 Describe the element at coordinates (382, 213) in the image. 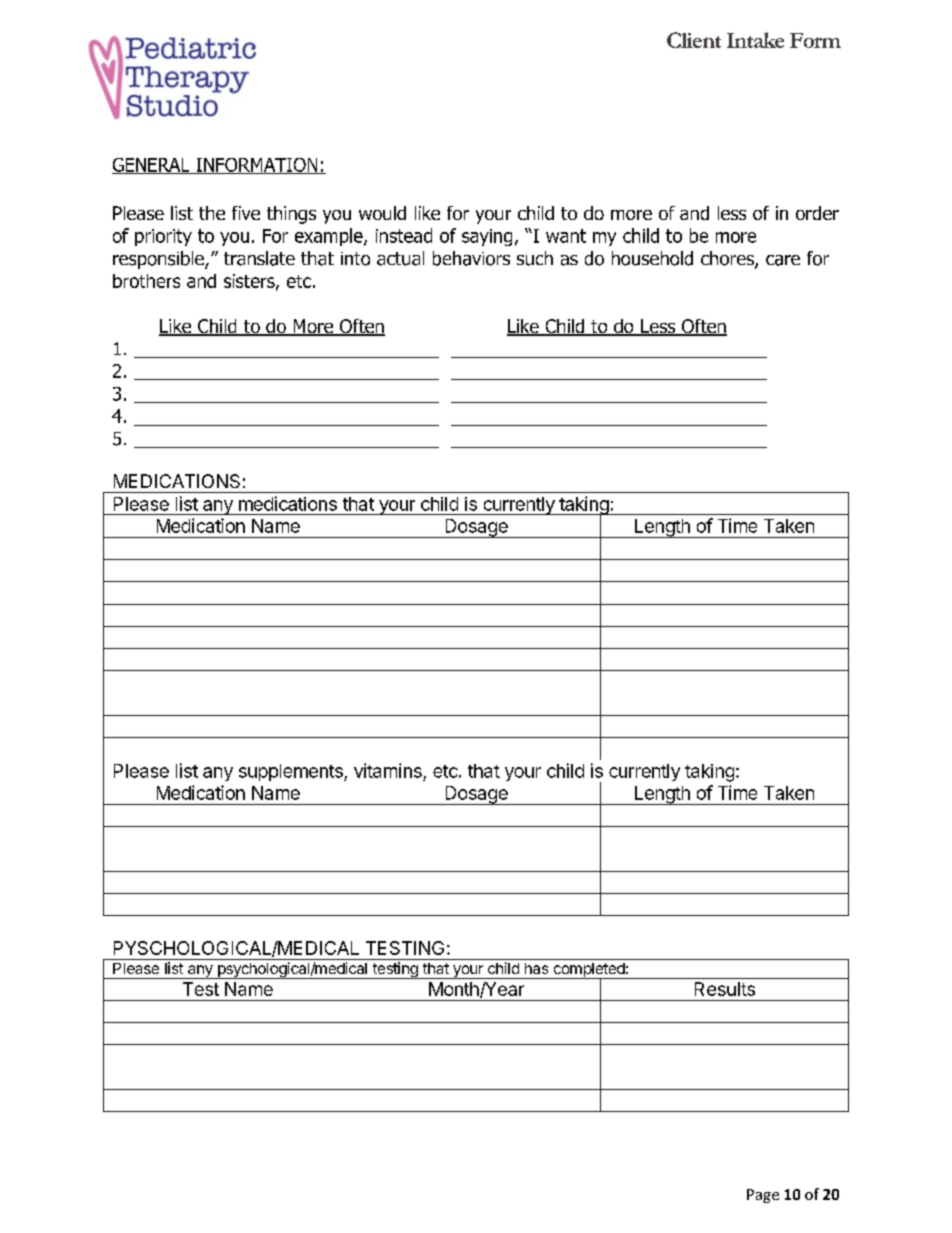

I see `would` at that location.
